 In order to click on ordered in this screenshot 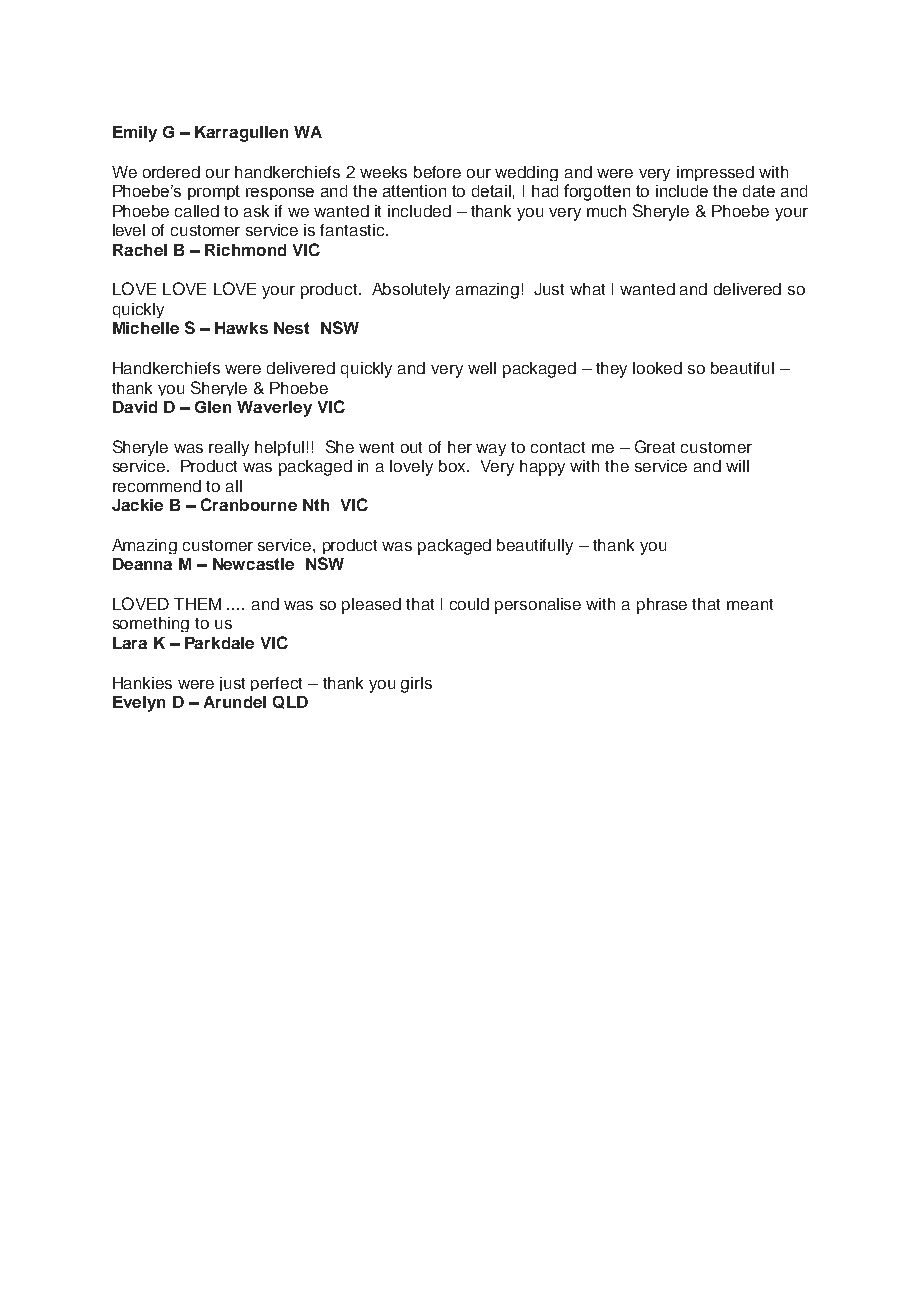, I will do `click(171, 172)`.
